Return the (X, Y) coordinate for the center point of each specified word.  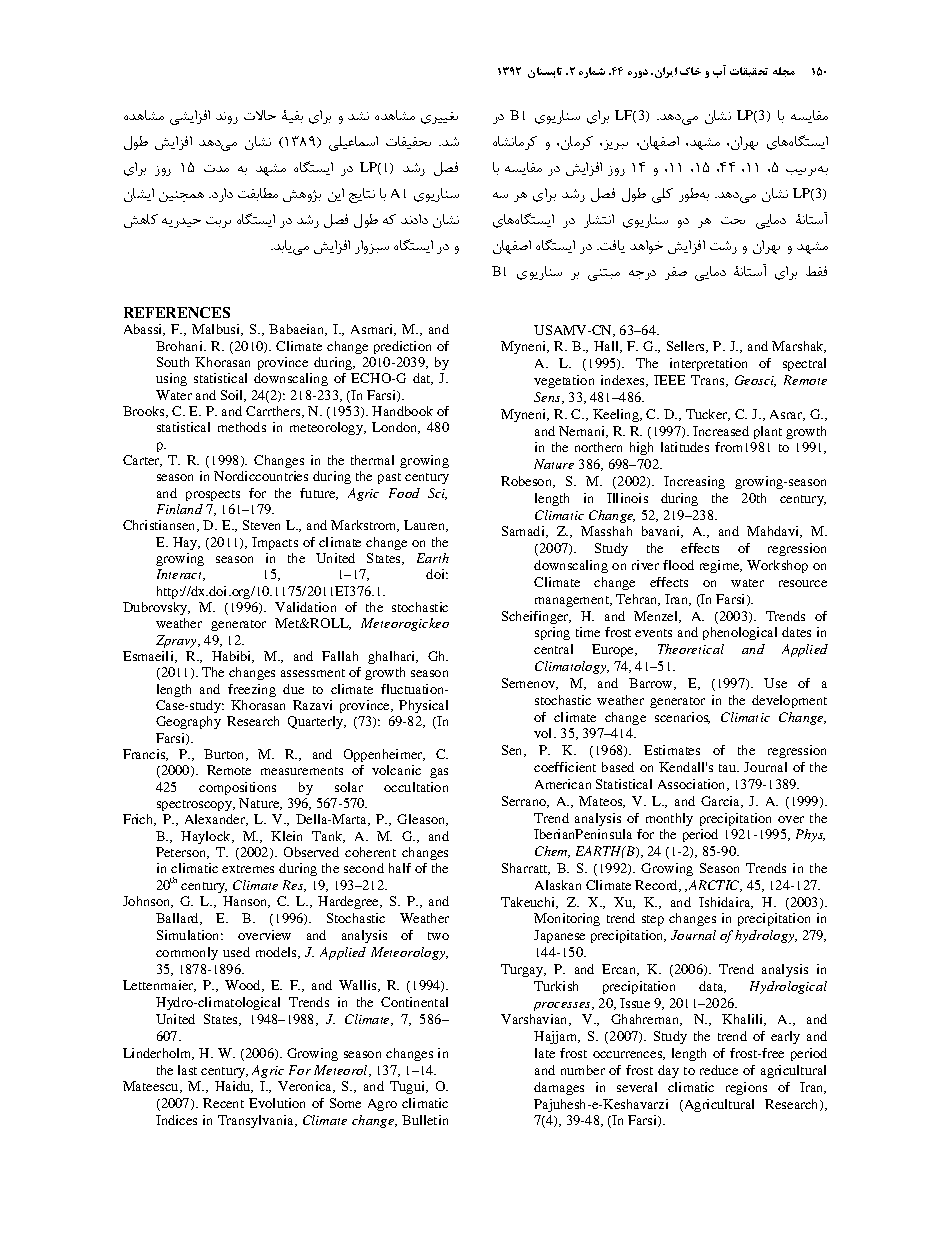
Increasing (694, 482)
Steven (261, 525)
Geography (188, 722)
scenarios (682, 718)
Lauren (426, 526)
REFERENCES (177, 312)
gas (439, 773)
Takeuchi (529, 903)
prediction (402, 347)
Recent (223, 1103)
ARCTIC (714, 886)
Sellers (687, 347)
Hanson (246, 902)
